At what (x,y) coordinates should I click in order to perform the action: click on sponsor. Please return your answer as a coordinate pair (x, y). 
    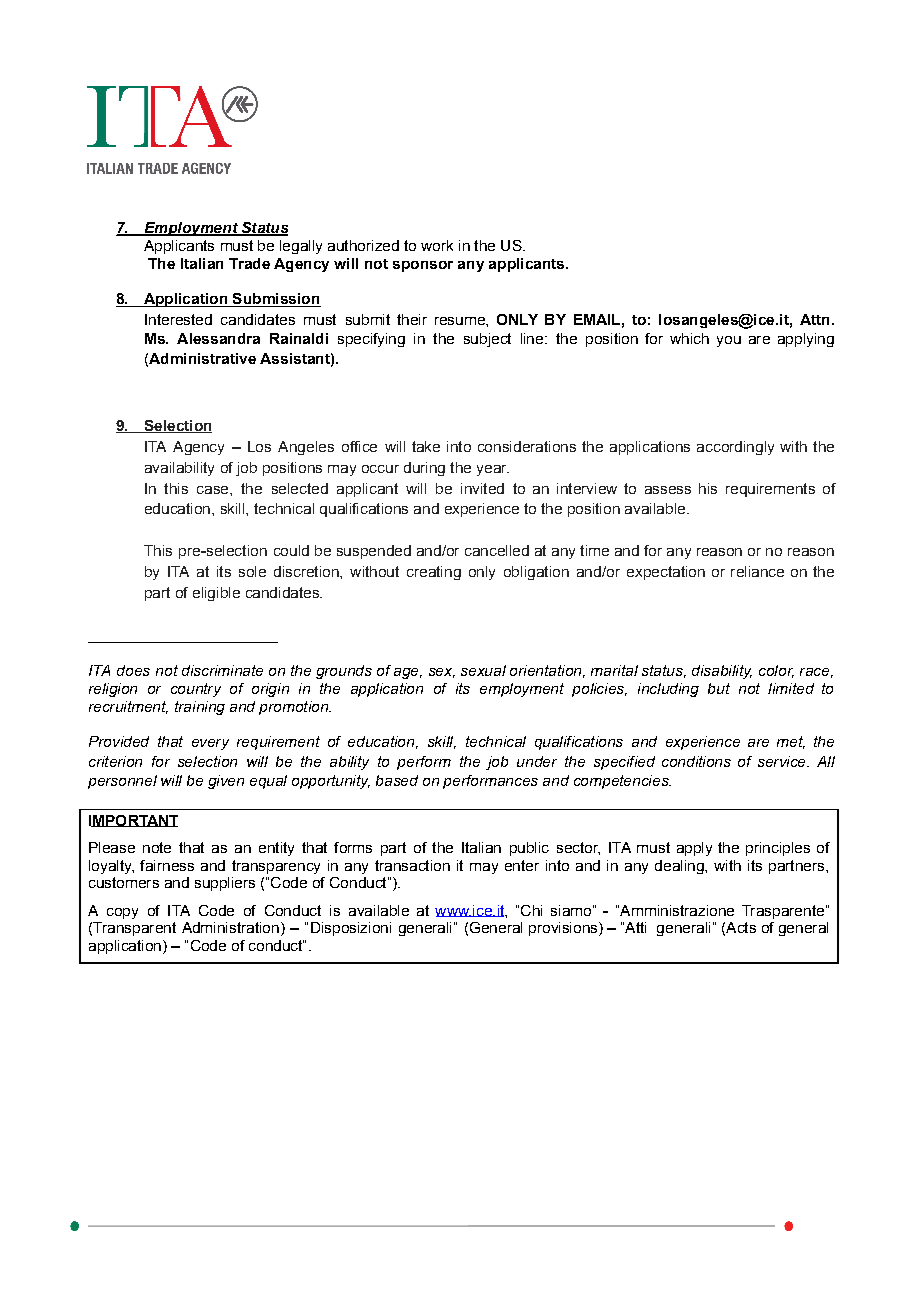
    Looking at the image, I should click on (423, 266).
